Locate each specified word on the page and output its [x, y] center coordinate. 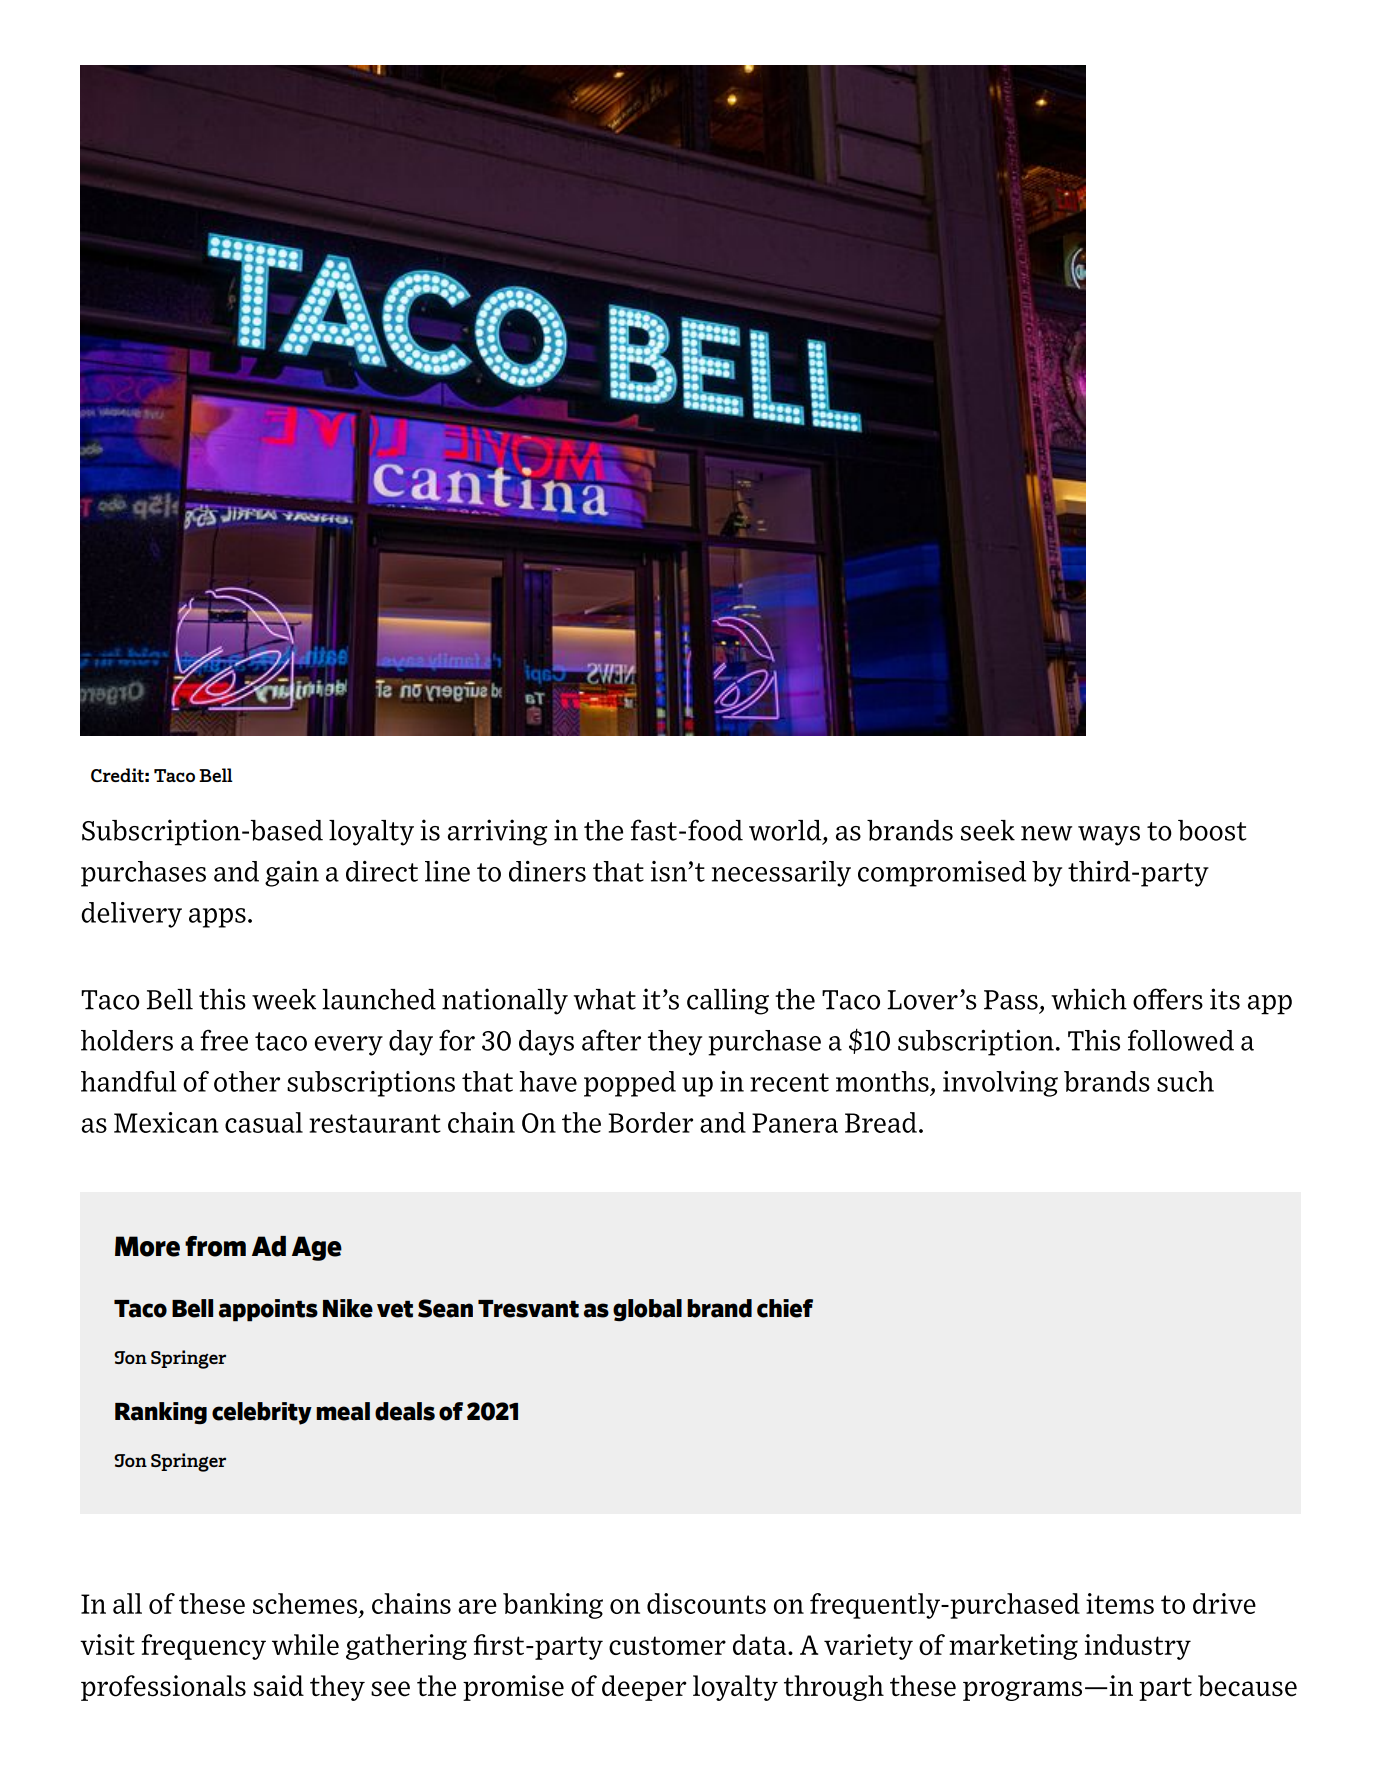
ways [1109, 836]
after [611, 1040]
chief [785, 1308]
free [224, 1040]
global [647, 1310]
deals [405, 1411]
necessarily [781, 874]
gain [292, 874]
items [1120, 1603]
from [215, 1246]
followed [1181, 1040]
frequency [203, 1647]
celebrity [262, 1413]
